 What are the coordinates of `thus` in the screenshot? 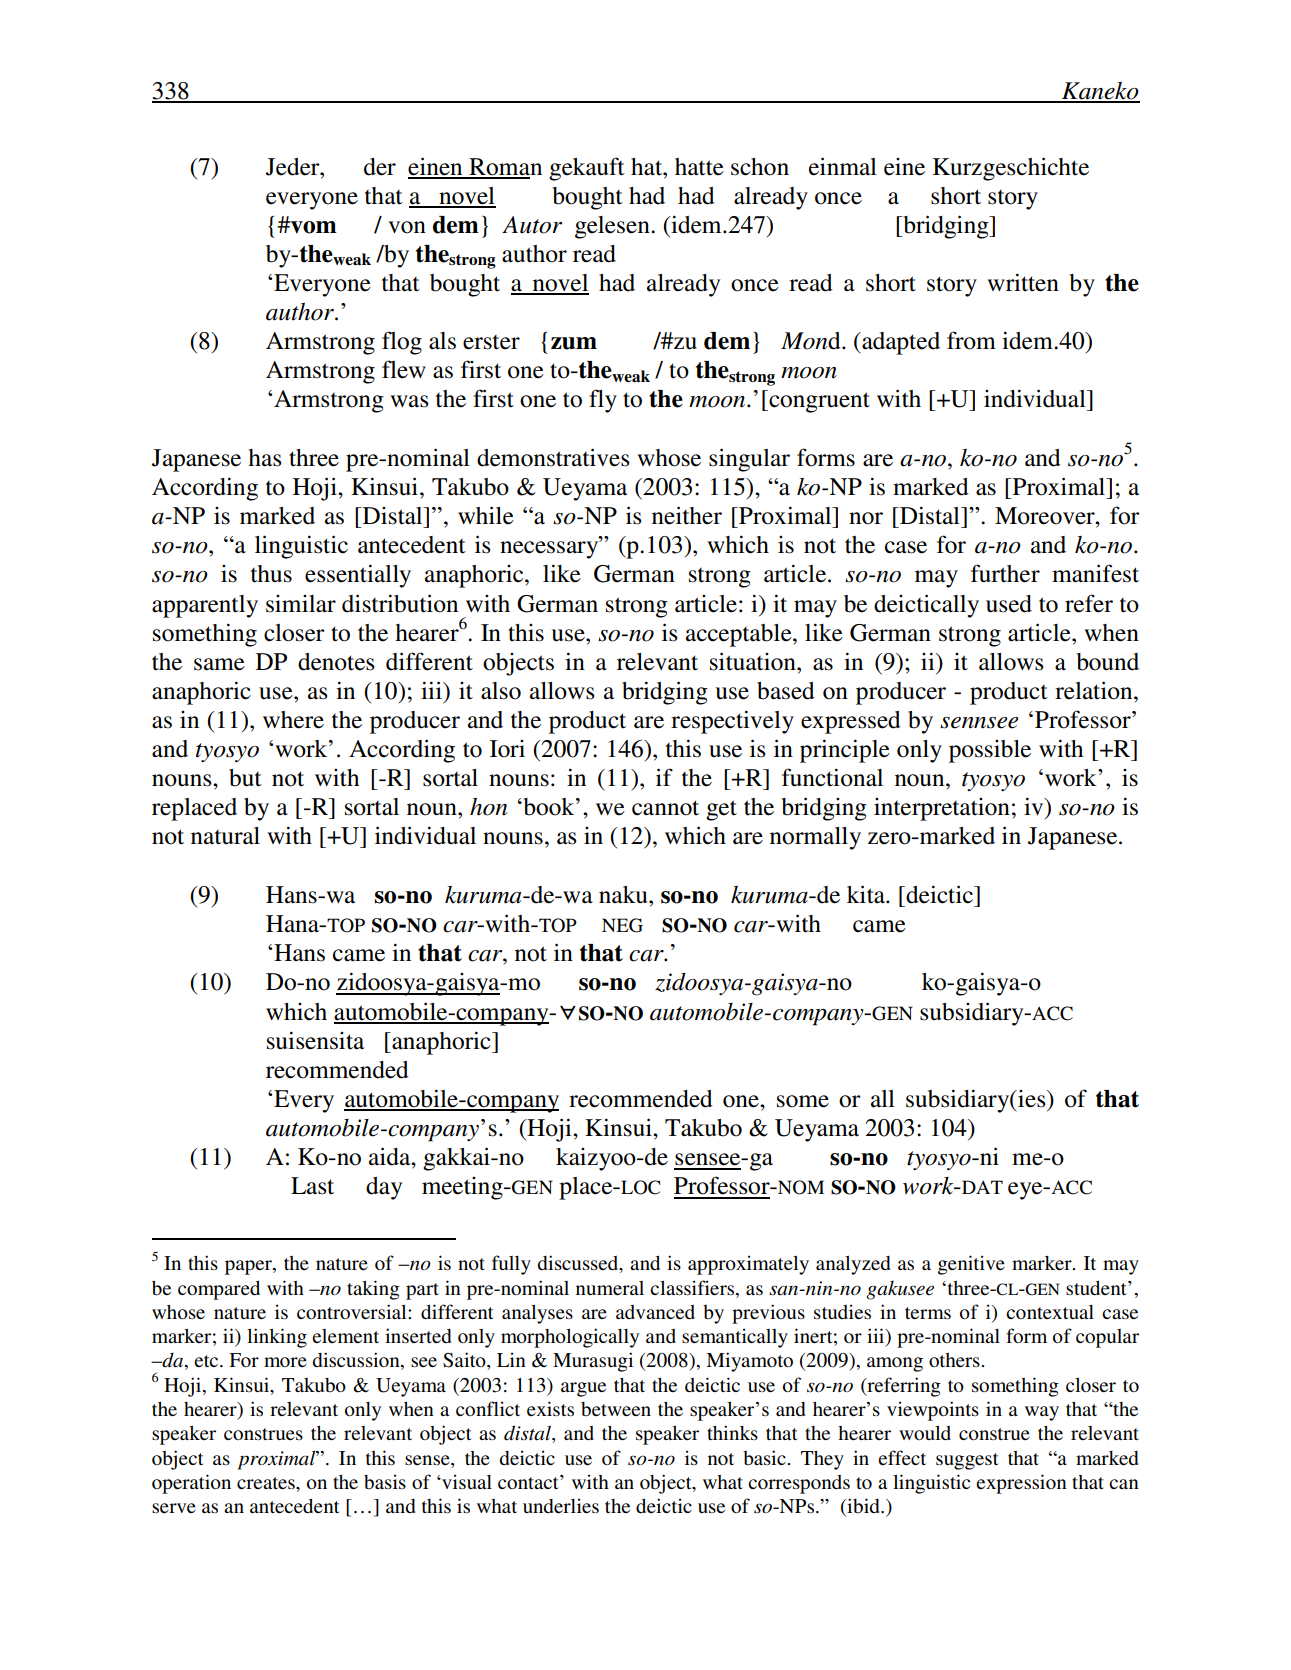 It's located at (271, 574).
